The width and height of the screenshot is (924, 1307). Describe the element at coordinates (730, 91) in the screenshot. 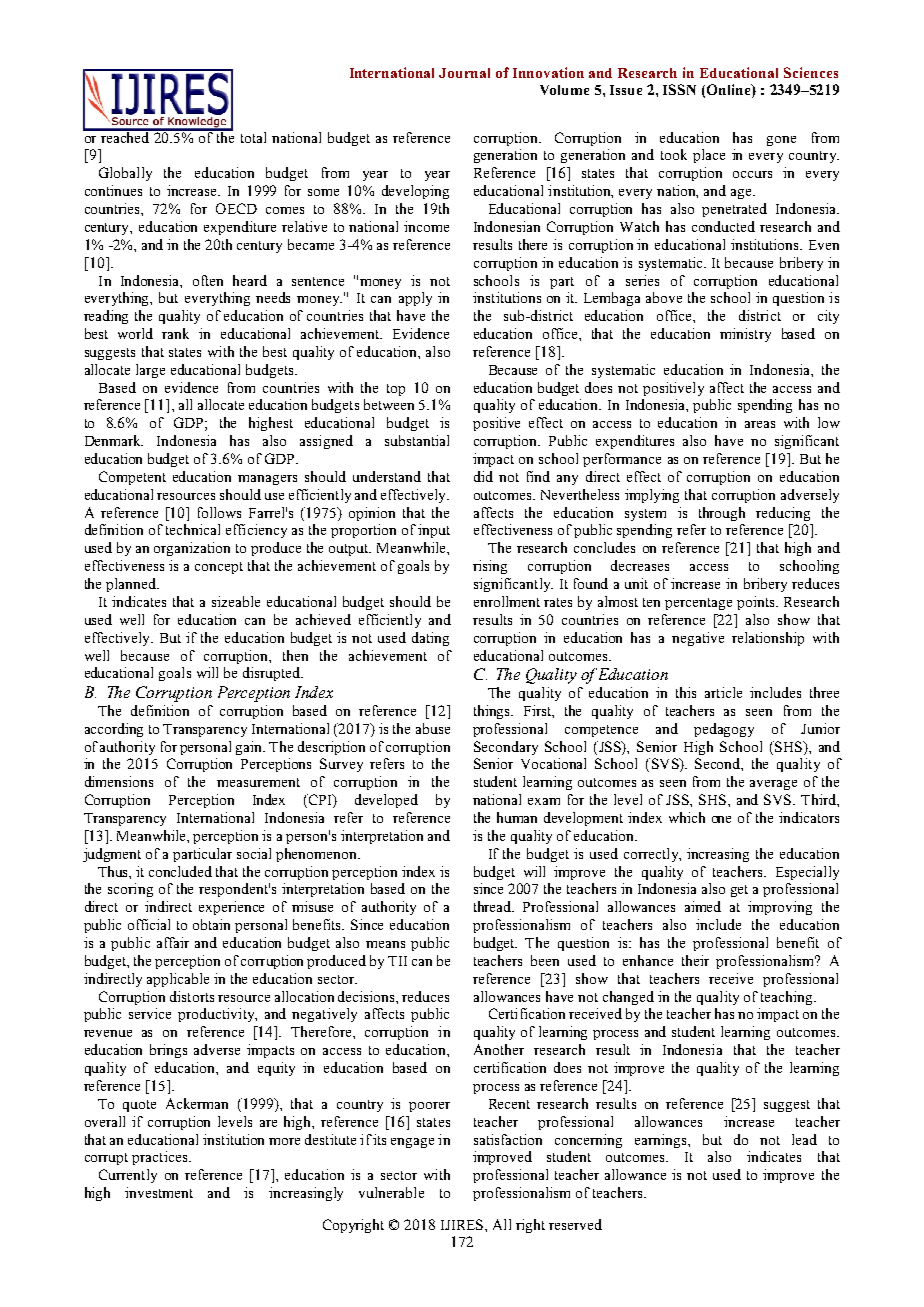

I see `Online` at that location.
